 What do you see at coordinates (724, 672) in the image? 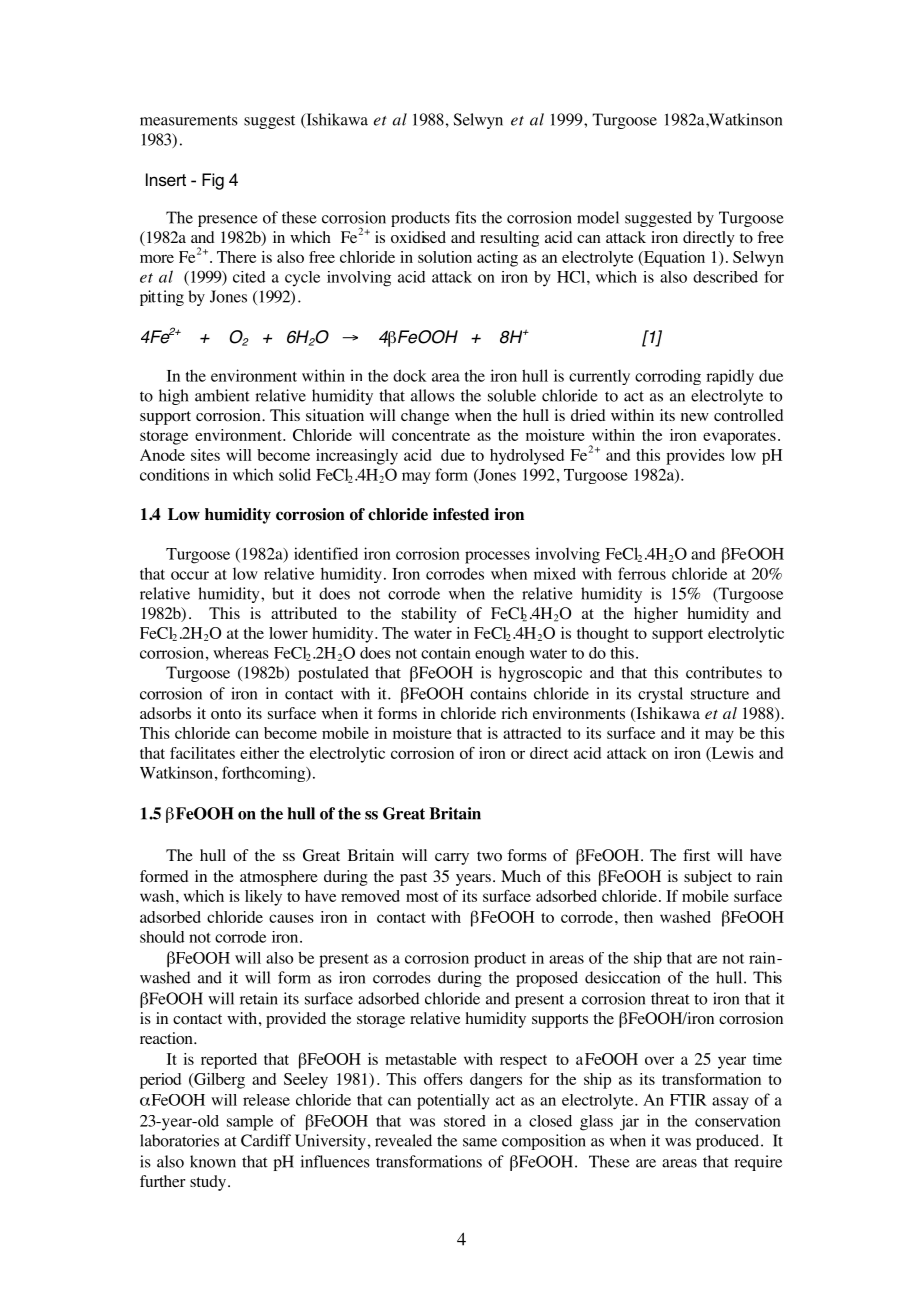
I see `contributes` at bounding box center [724, 672].
